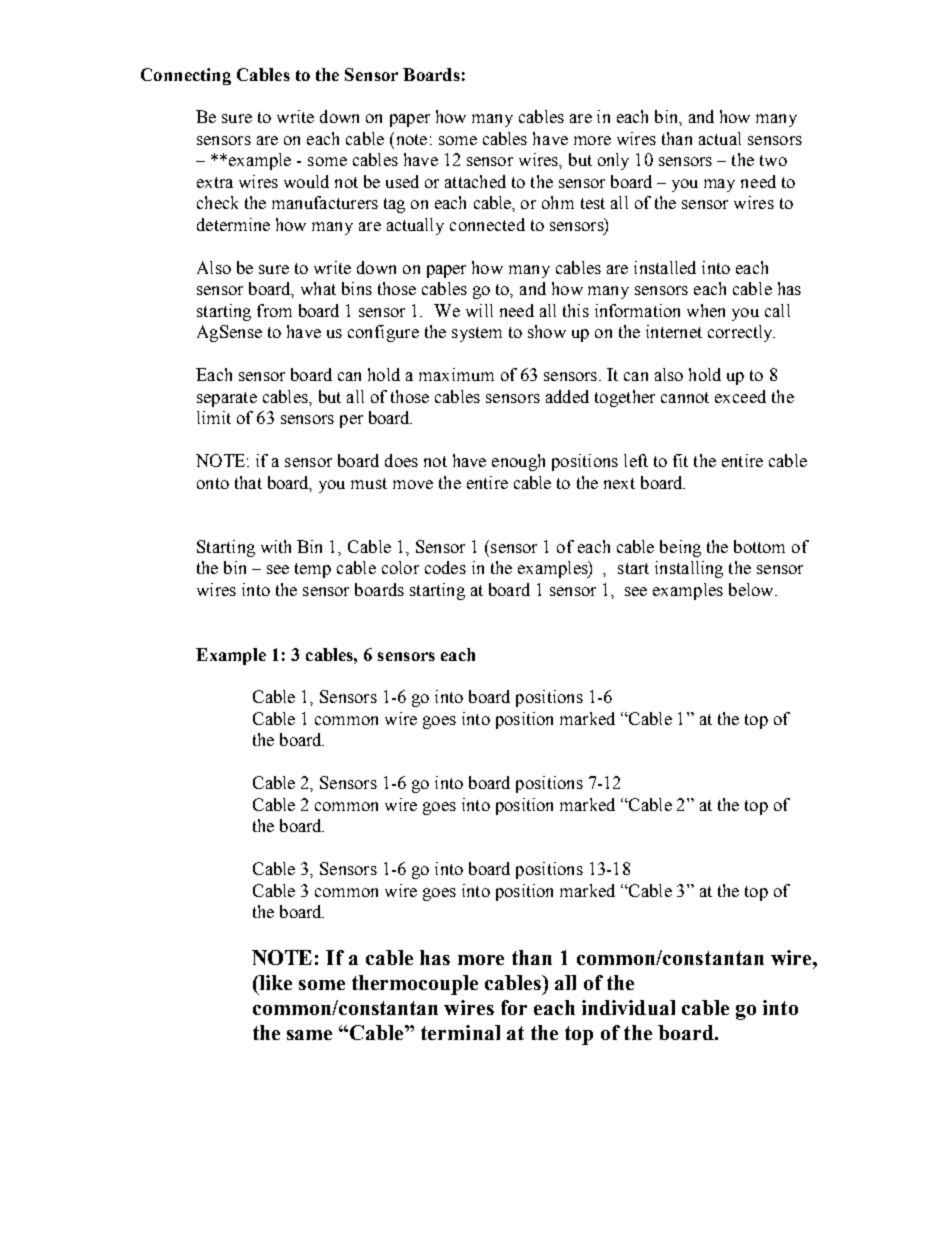 The image size is (952, 1233). I want to click on like, so click(274, 982).
